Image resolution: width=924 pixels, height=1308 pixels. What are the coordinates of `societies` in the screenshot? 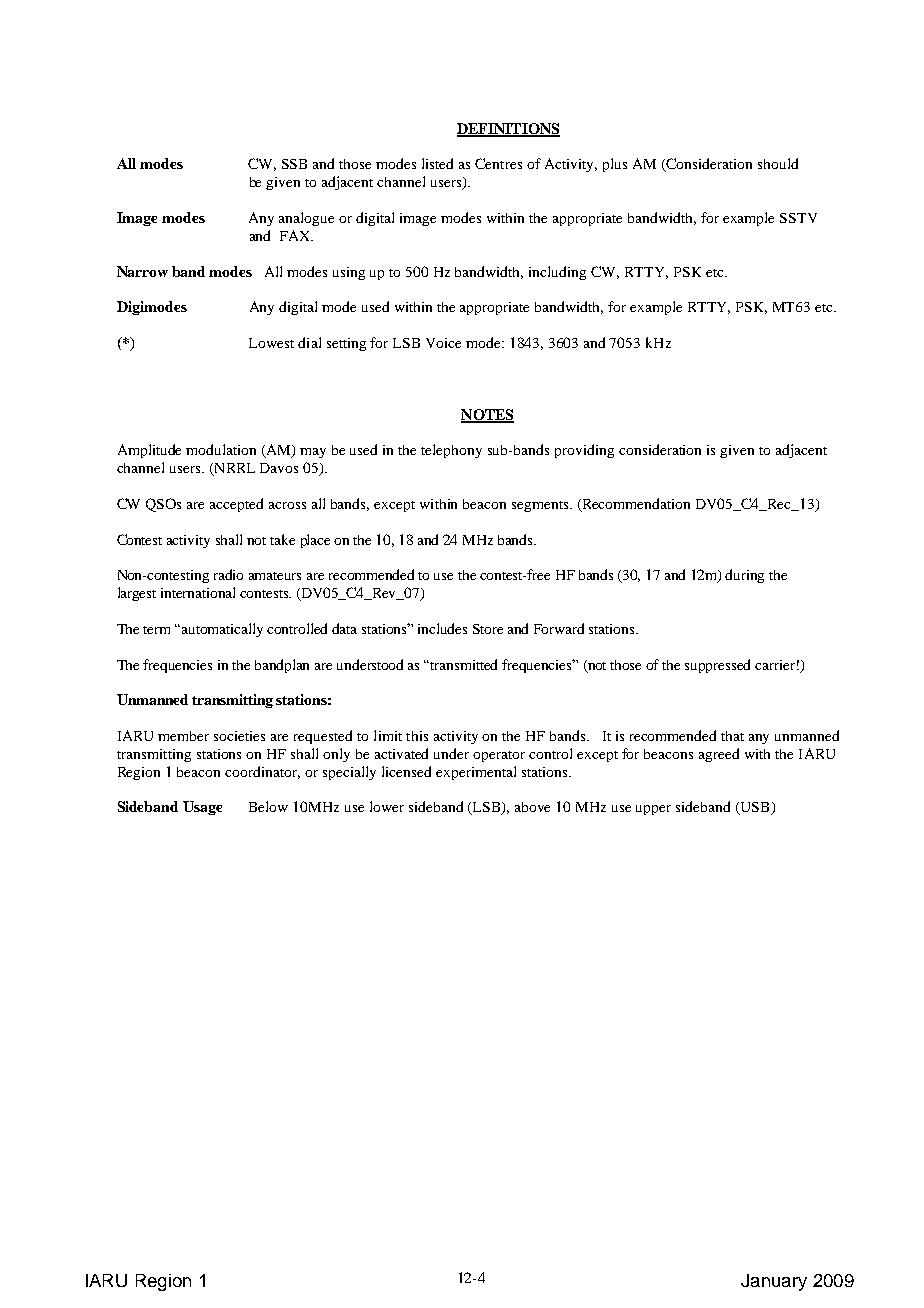 It's located at (239, 736).
